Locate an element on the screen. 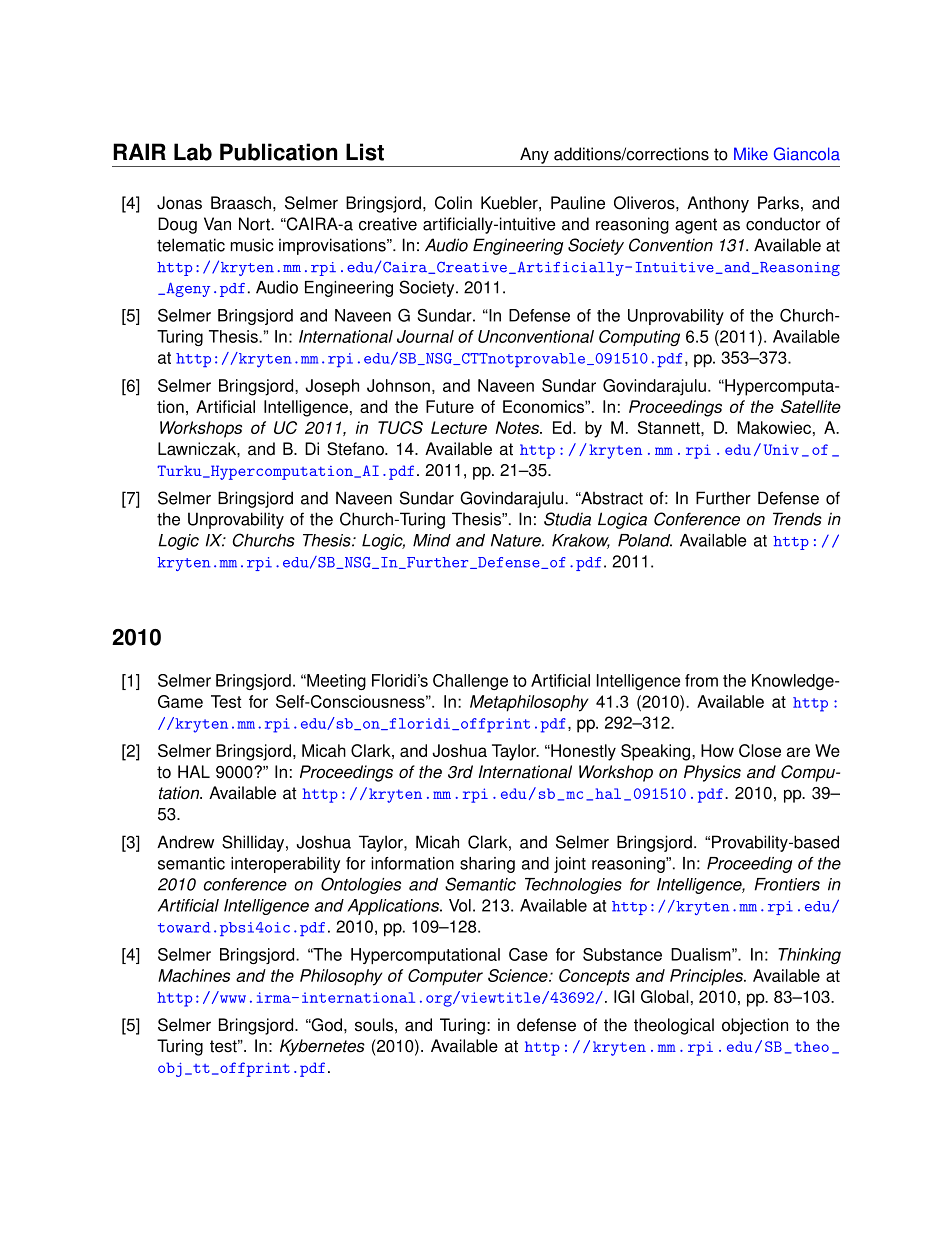  Science is located at coordinates (519, 975).
